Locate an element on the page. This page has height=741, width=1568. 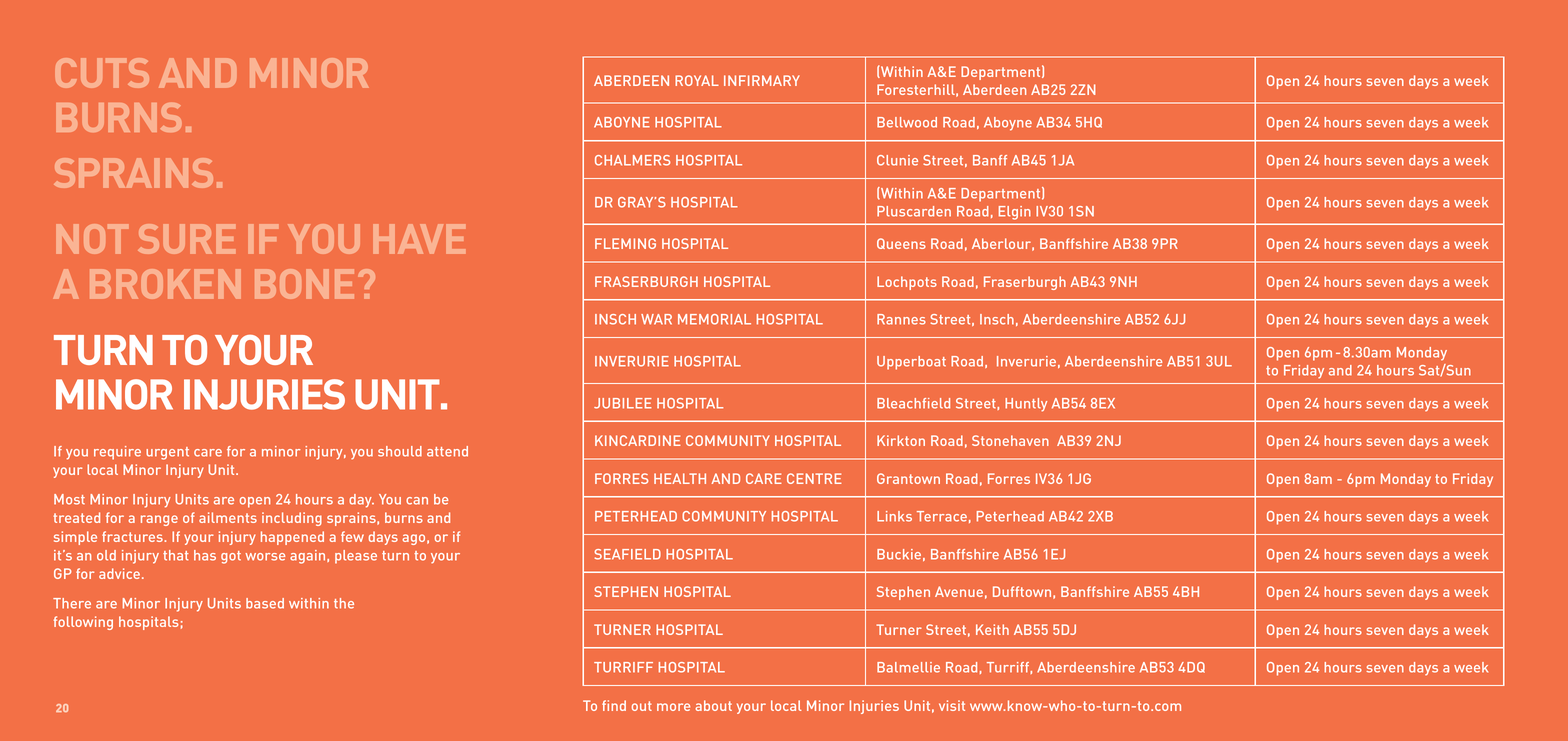
ROYAL is located at coordinates (697, 80).
